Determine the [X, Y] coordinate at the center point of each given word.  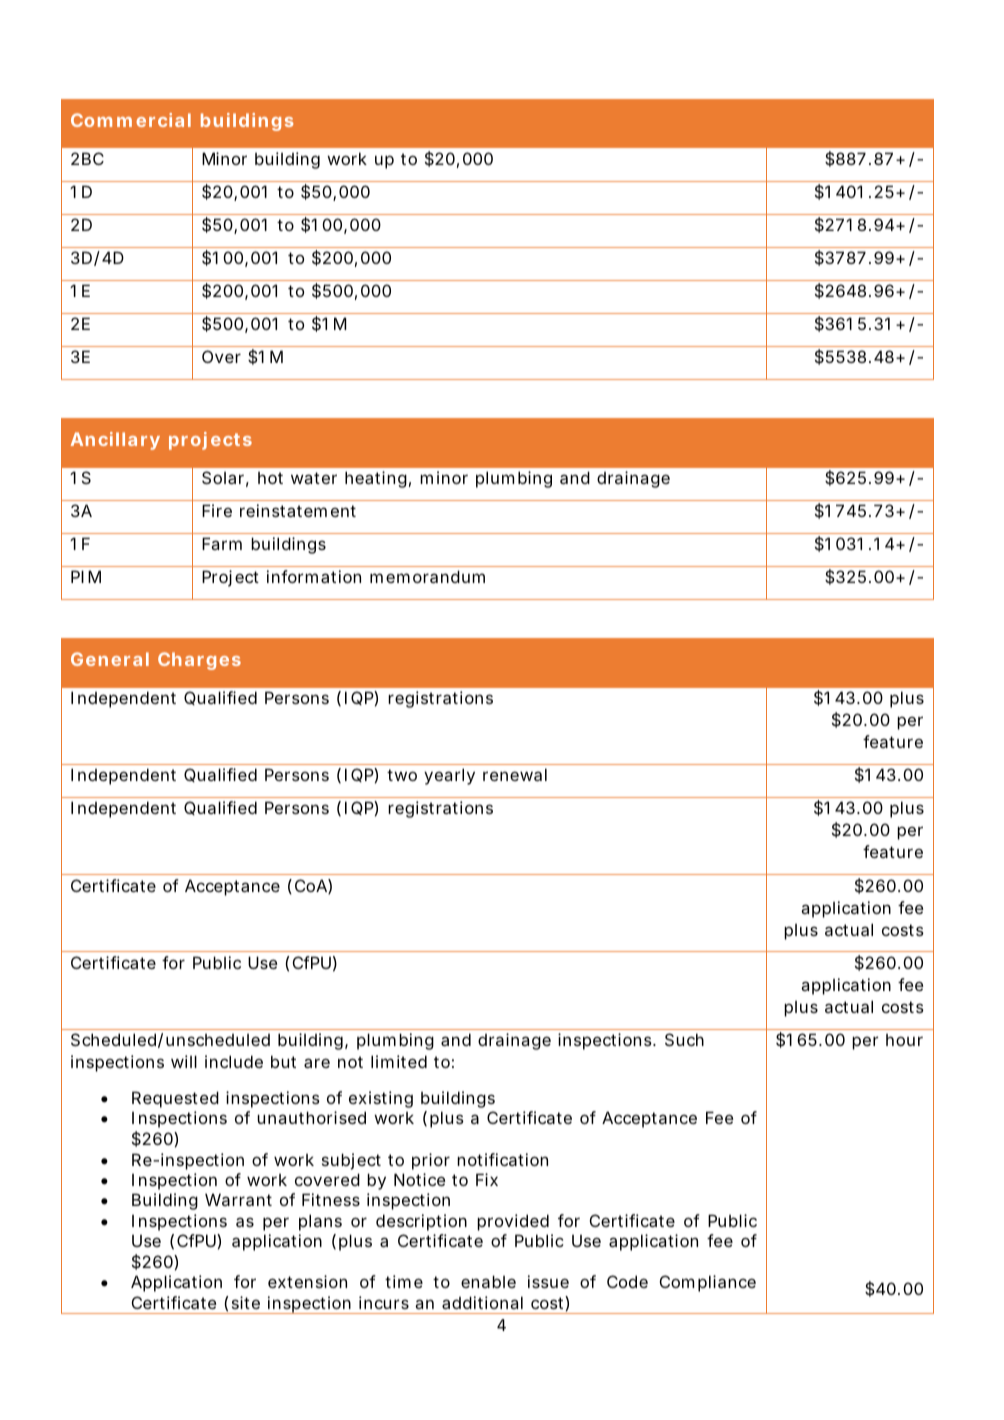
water [314, 478]
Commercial [131, 120]
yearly [449, 776]
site [246, 1302]
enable [488, 1281]
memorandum [427, 576]
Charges [199, 661]
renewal [515, 774]
